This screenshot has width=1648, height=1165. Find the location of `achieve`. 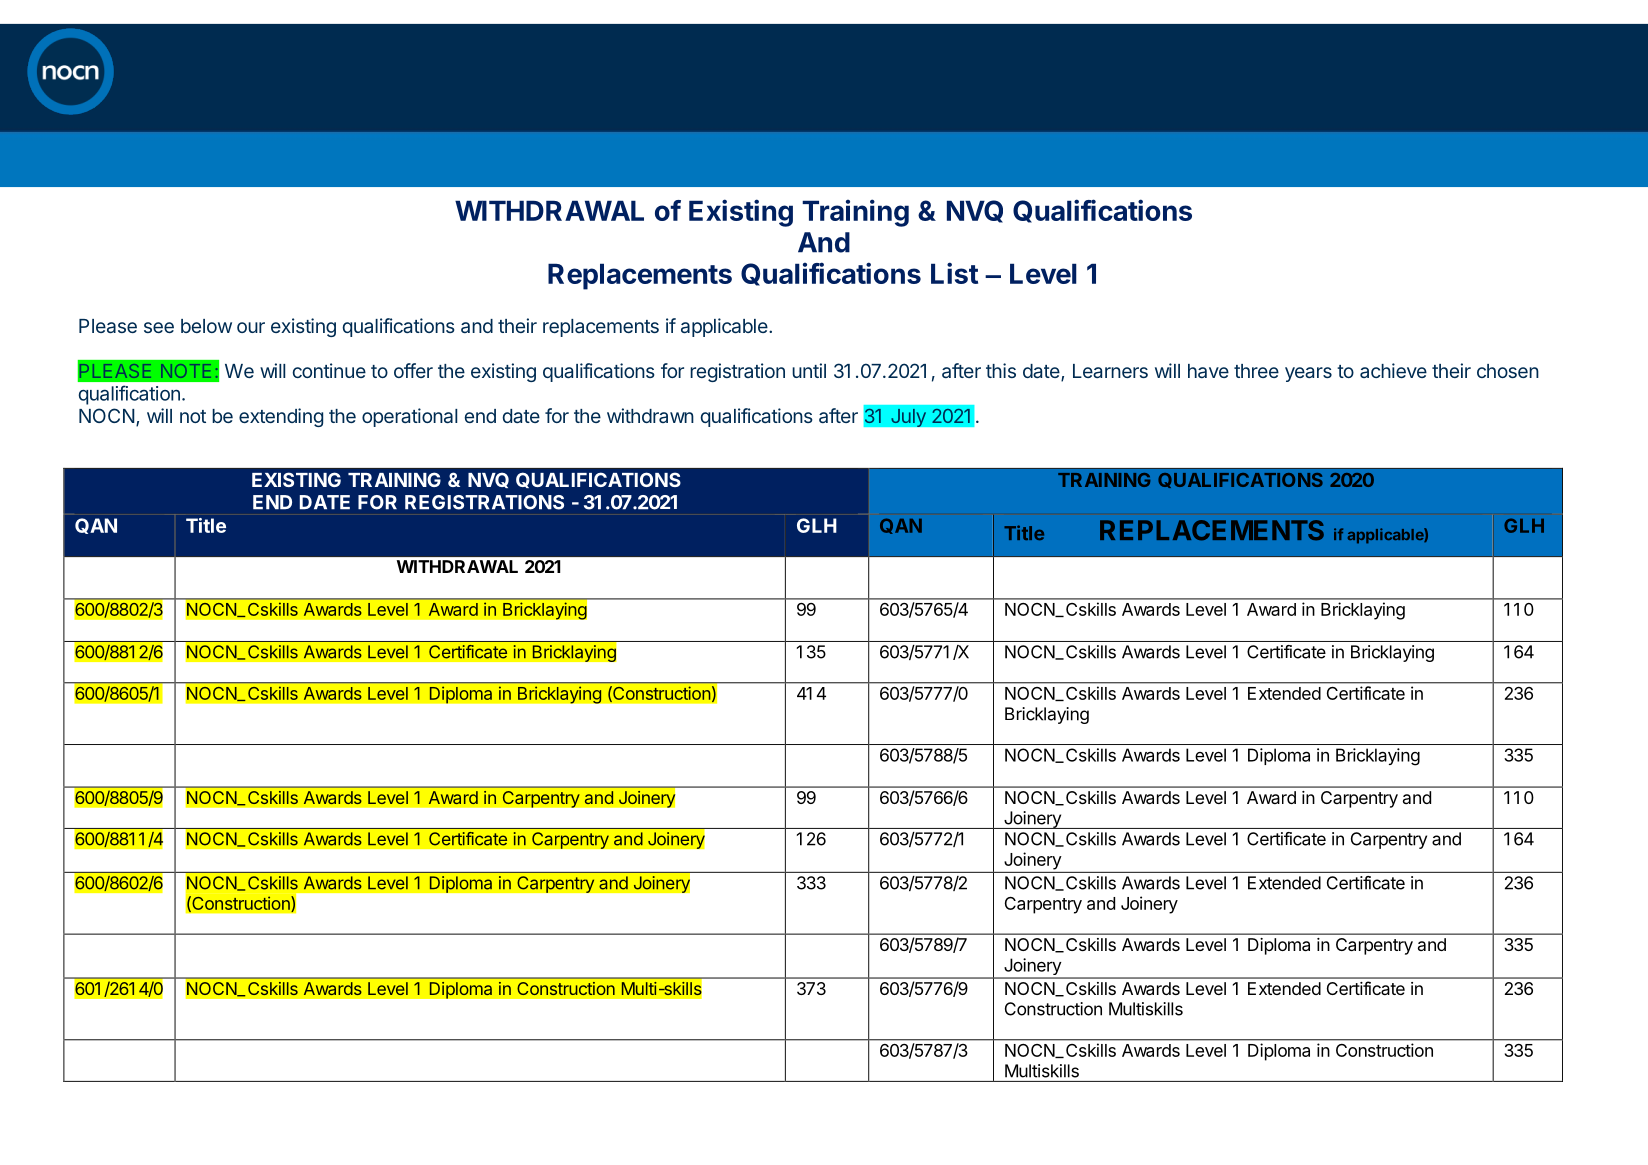

achieve is located at coordinates (1393, 370).
